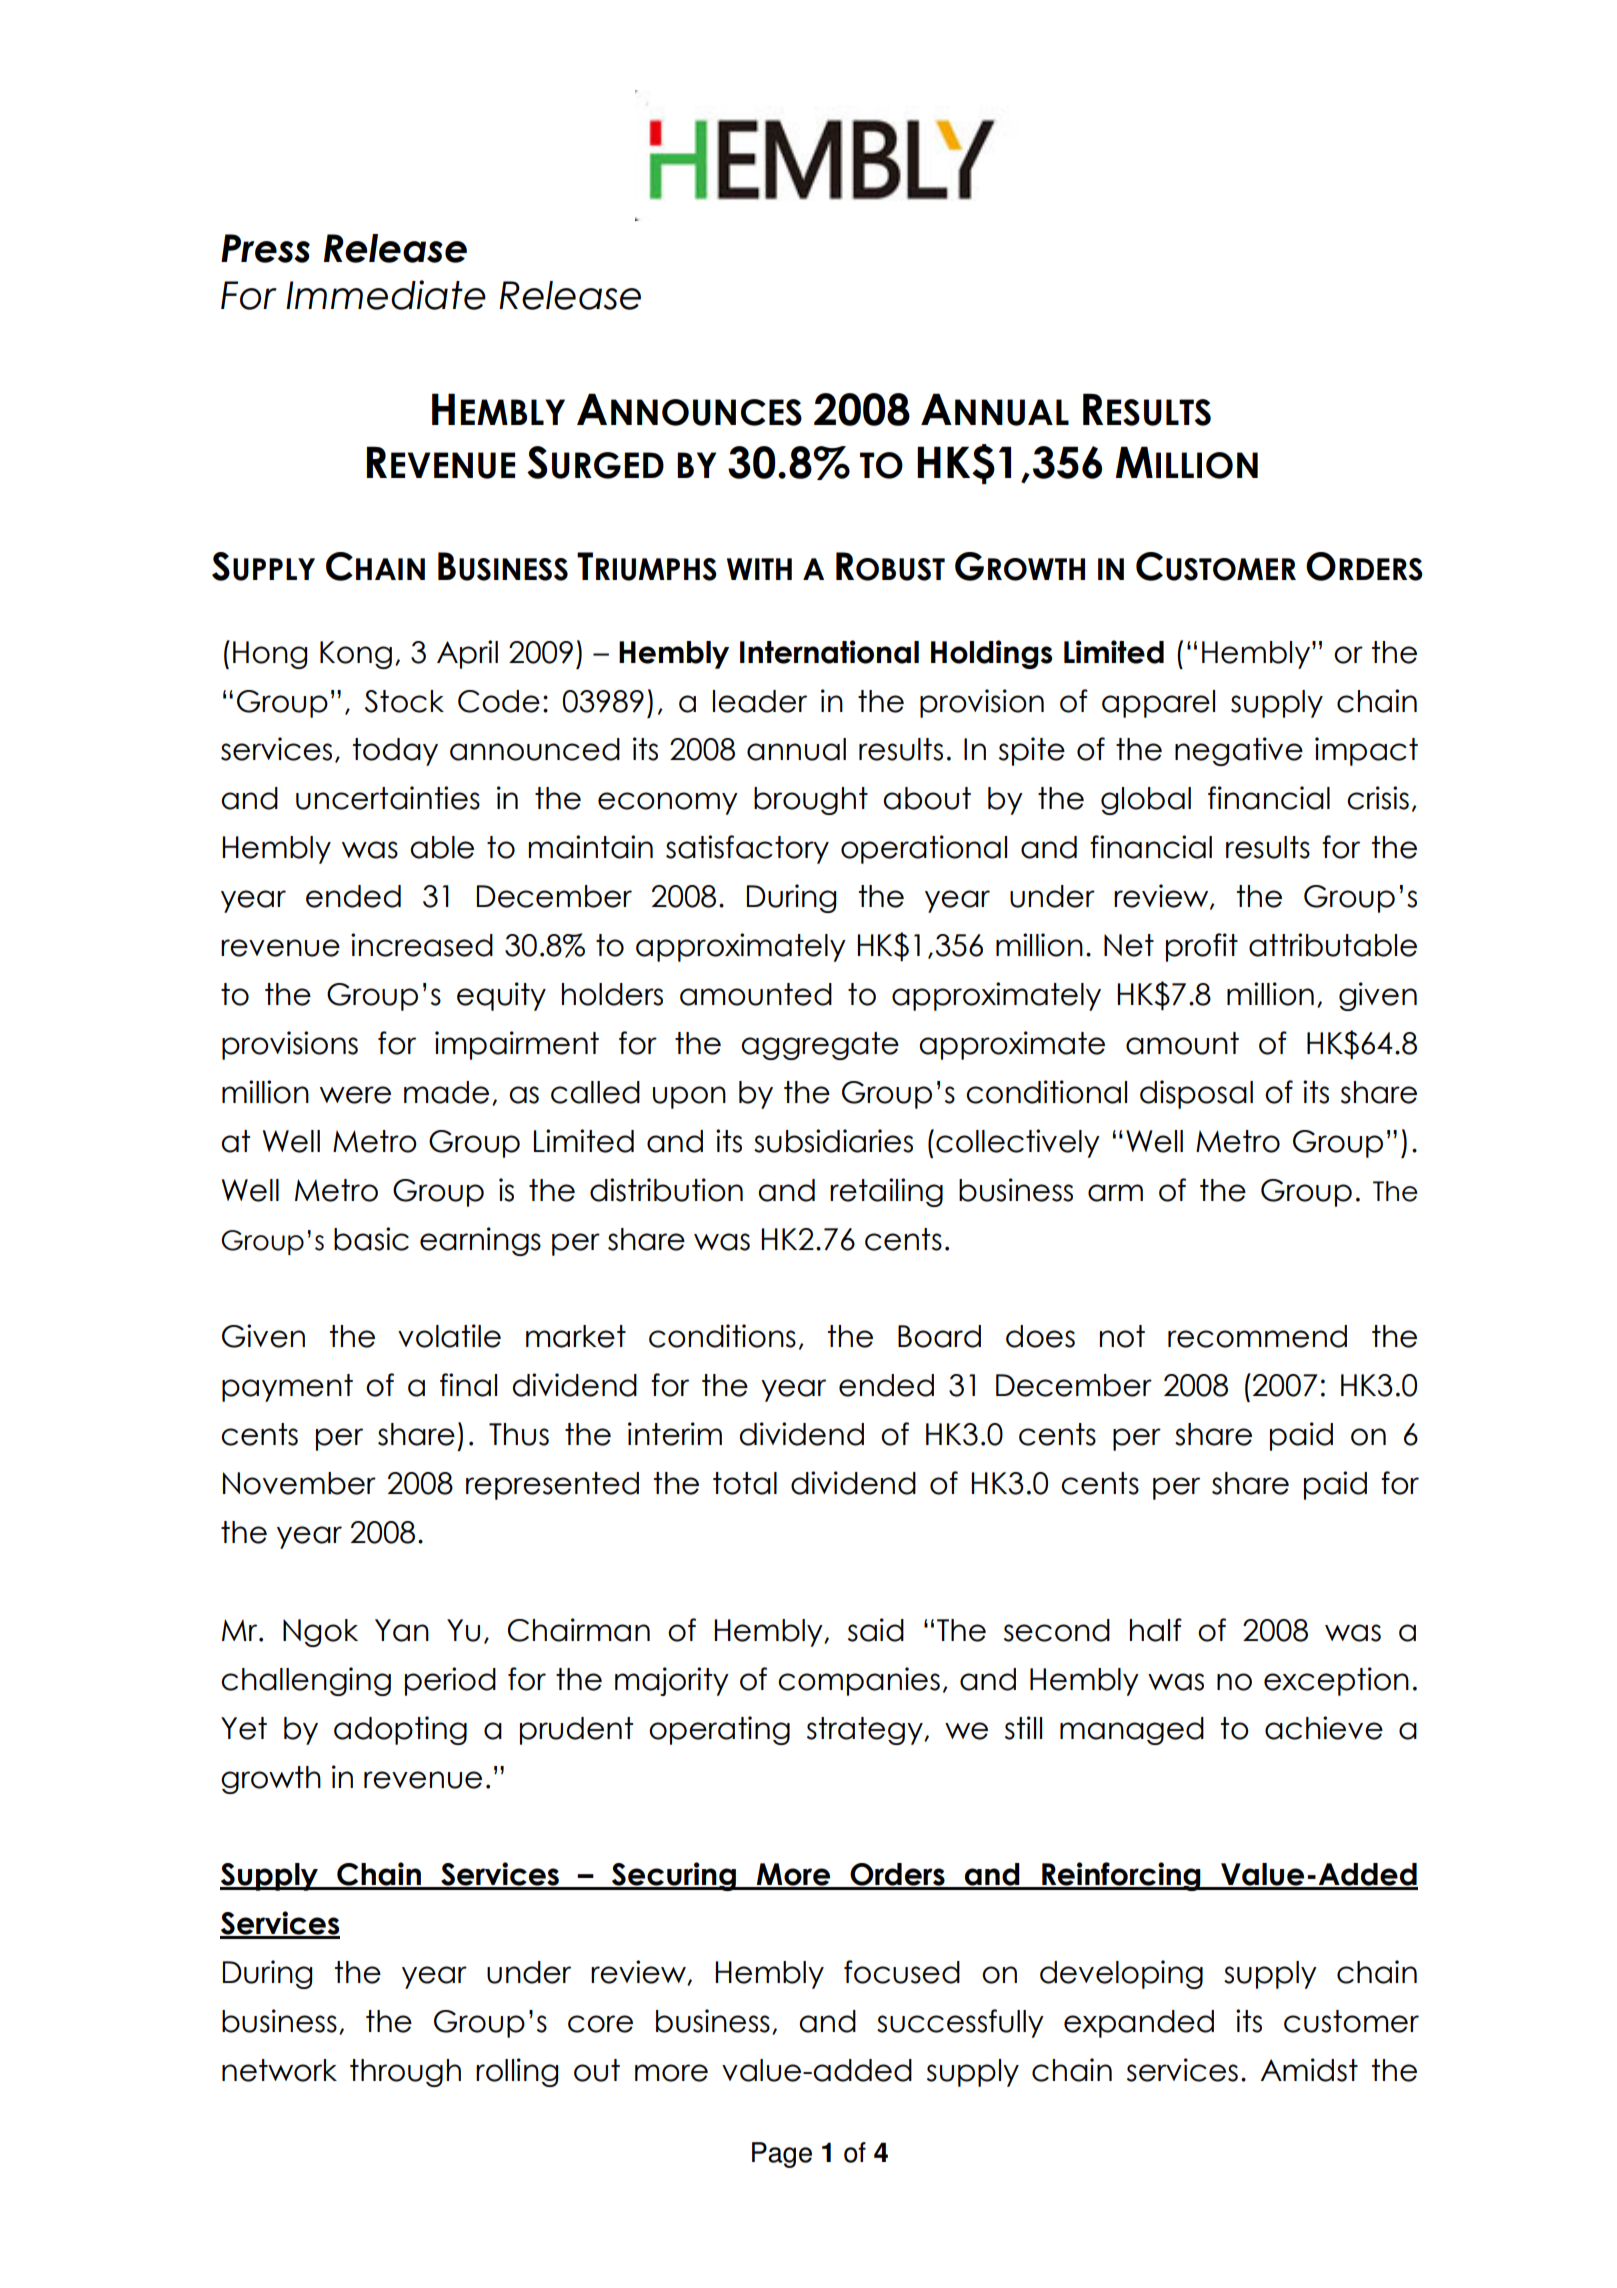 The image size is (1617, 2288). Describe the element at coordinates (1115, 1193) in the screenshot. I see `arm` at that location.
